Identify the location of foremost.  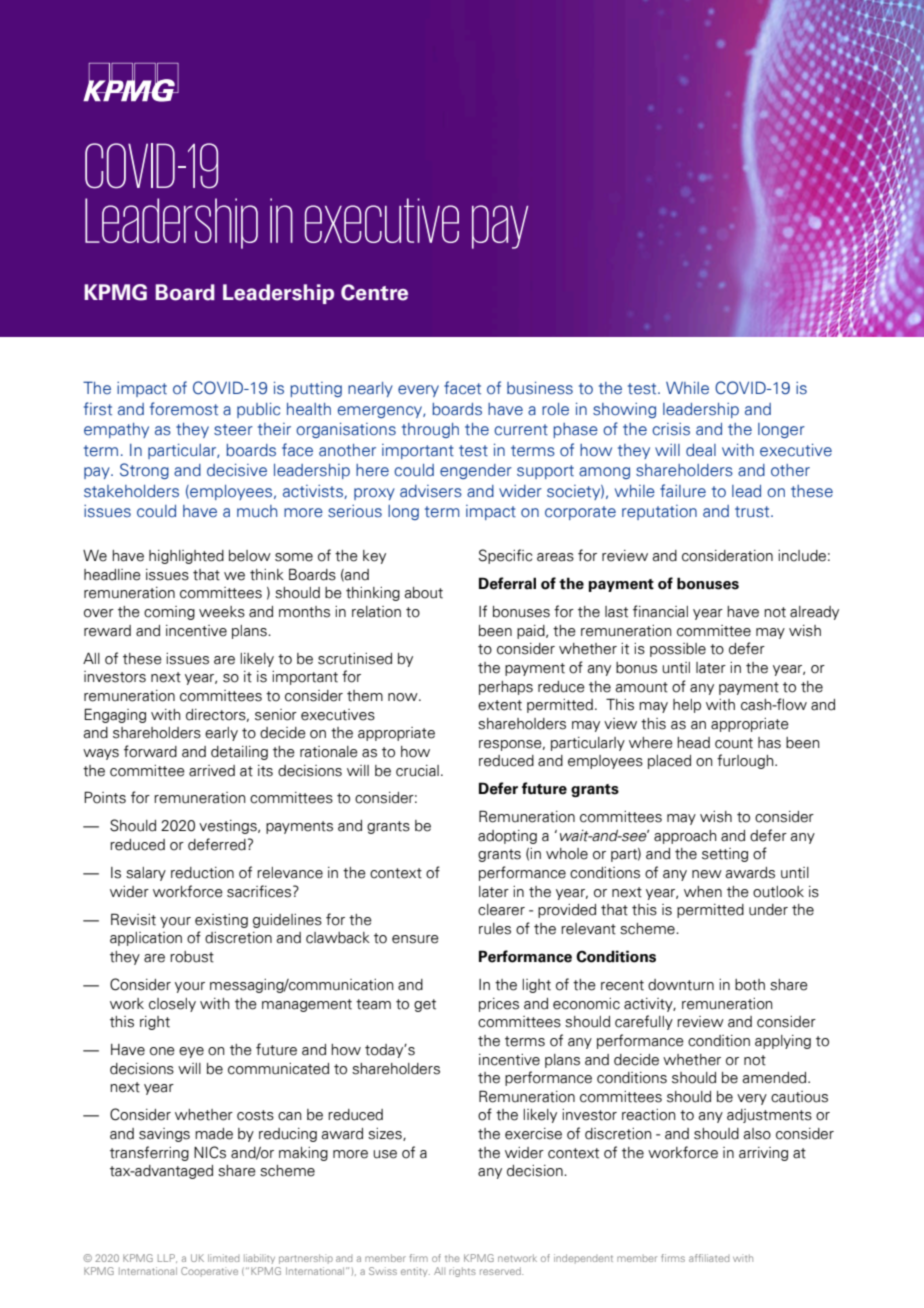
(184, 409).
